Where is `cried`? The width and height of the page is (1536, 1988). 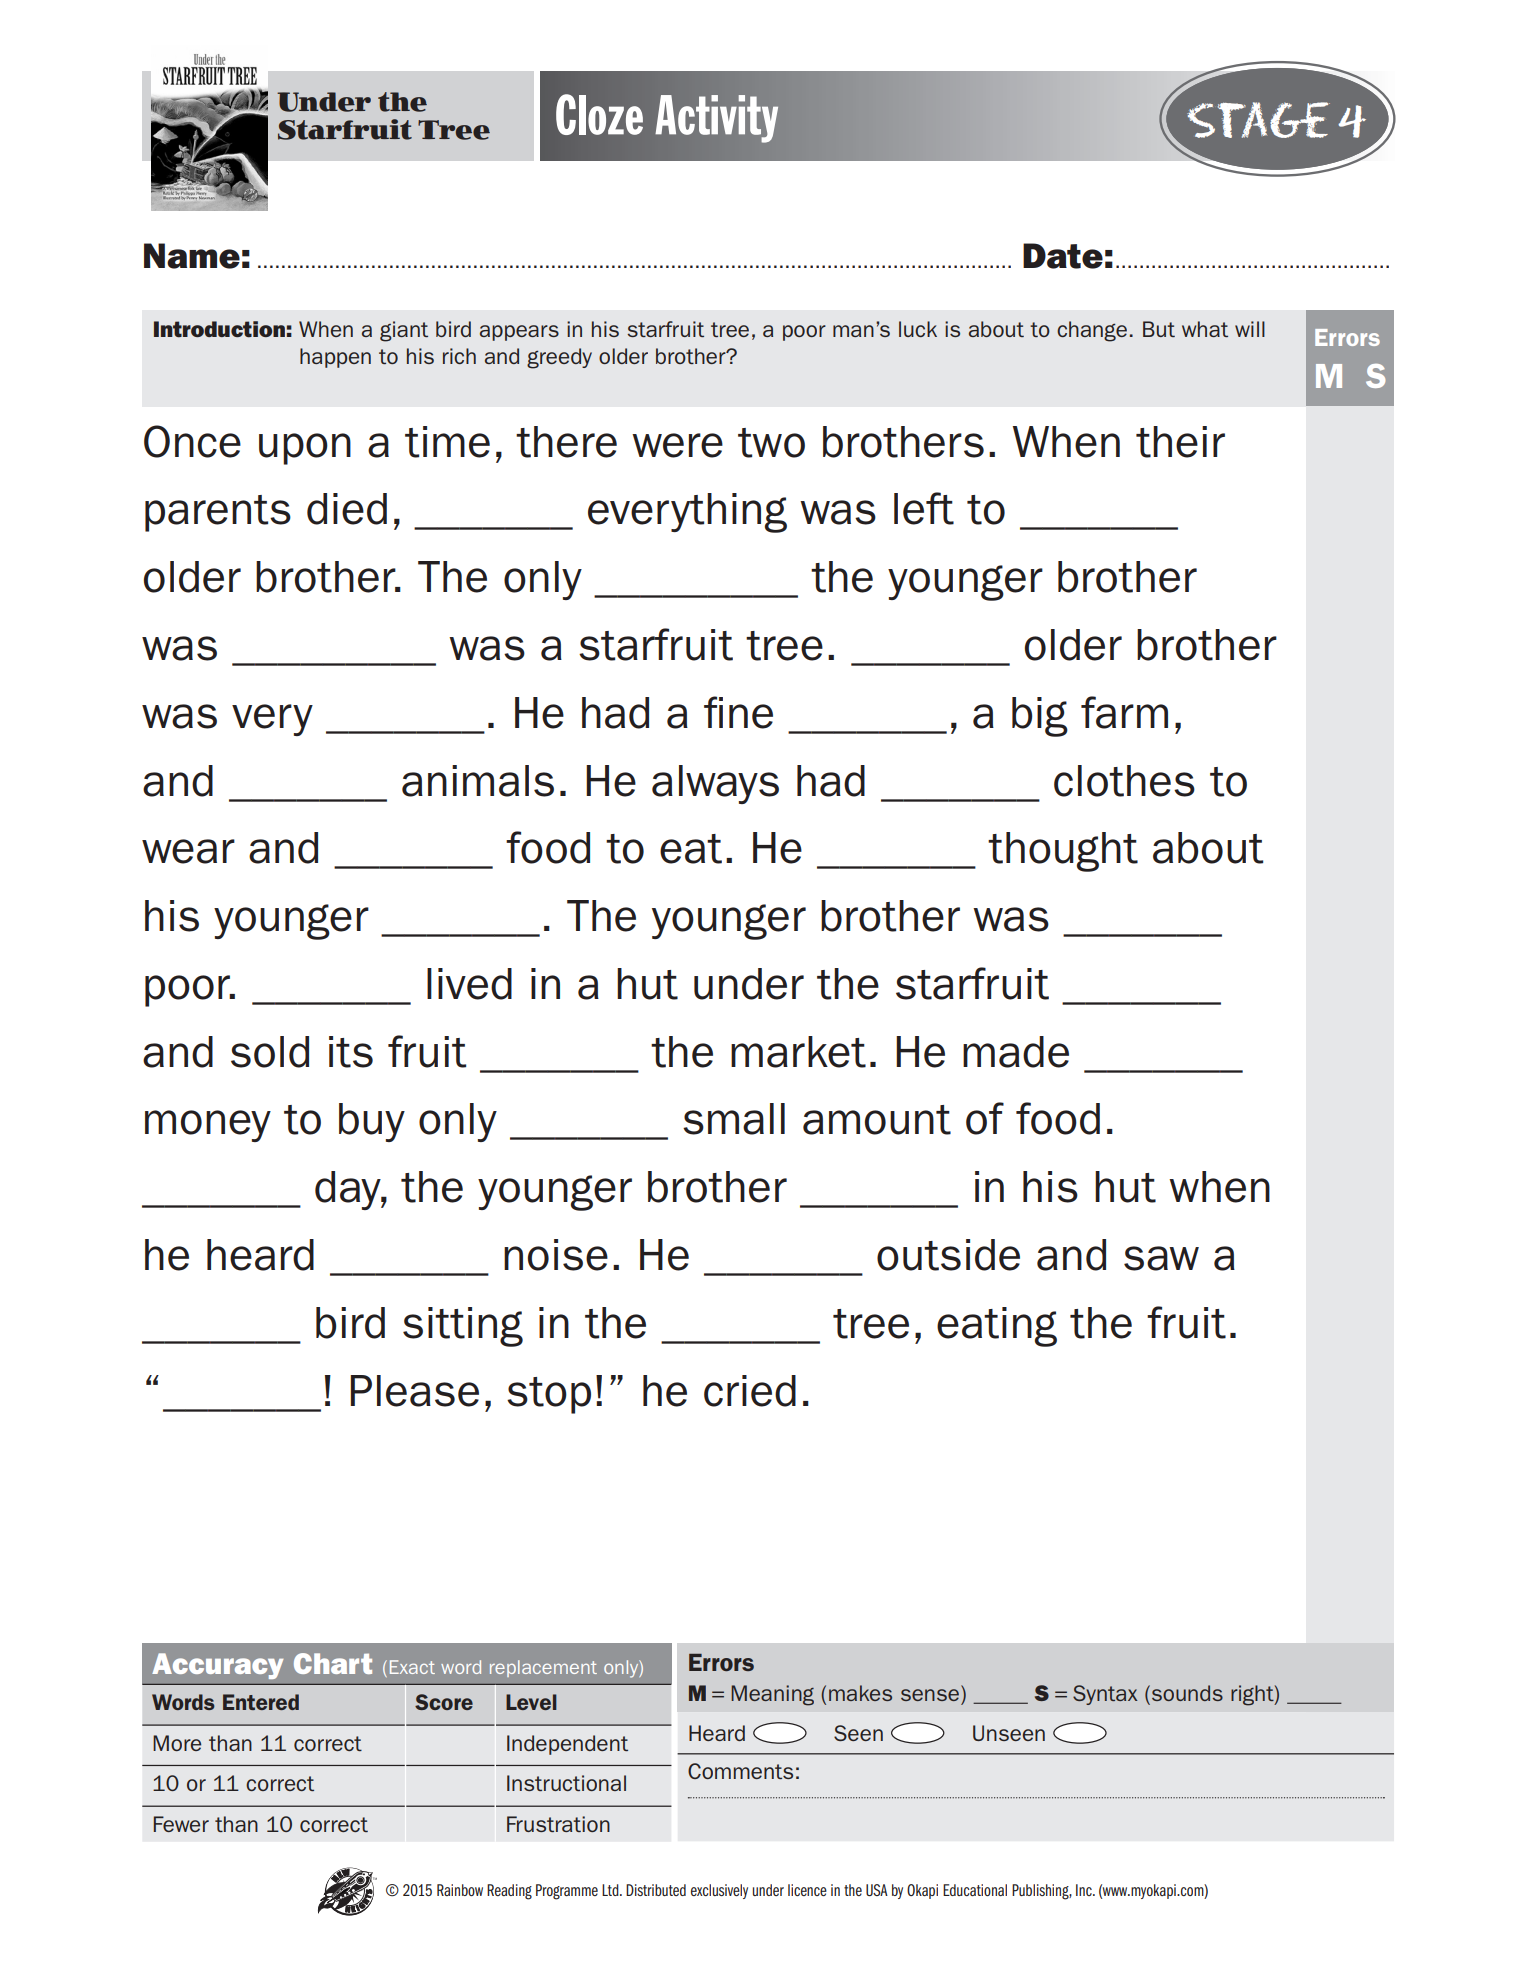
cried is located at coordinates (750, 1391).
